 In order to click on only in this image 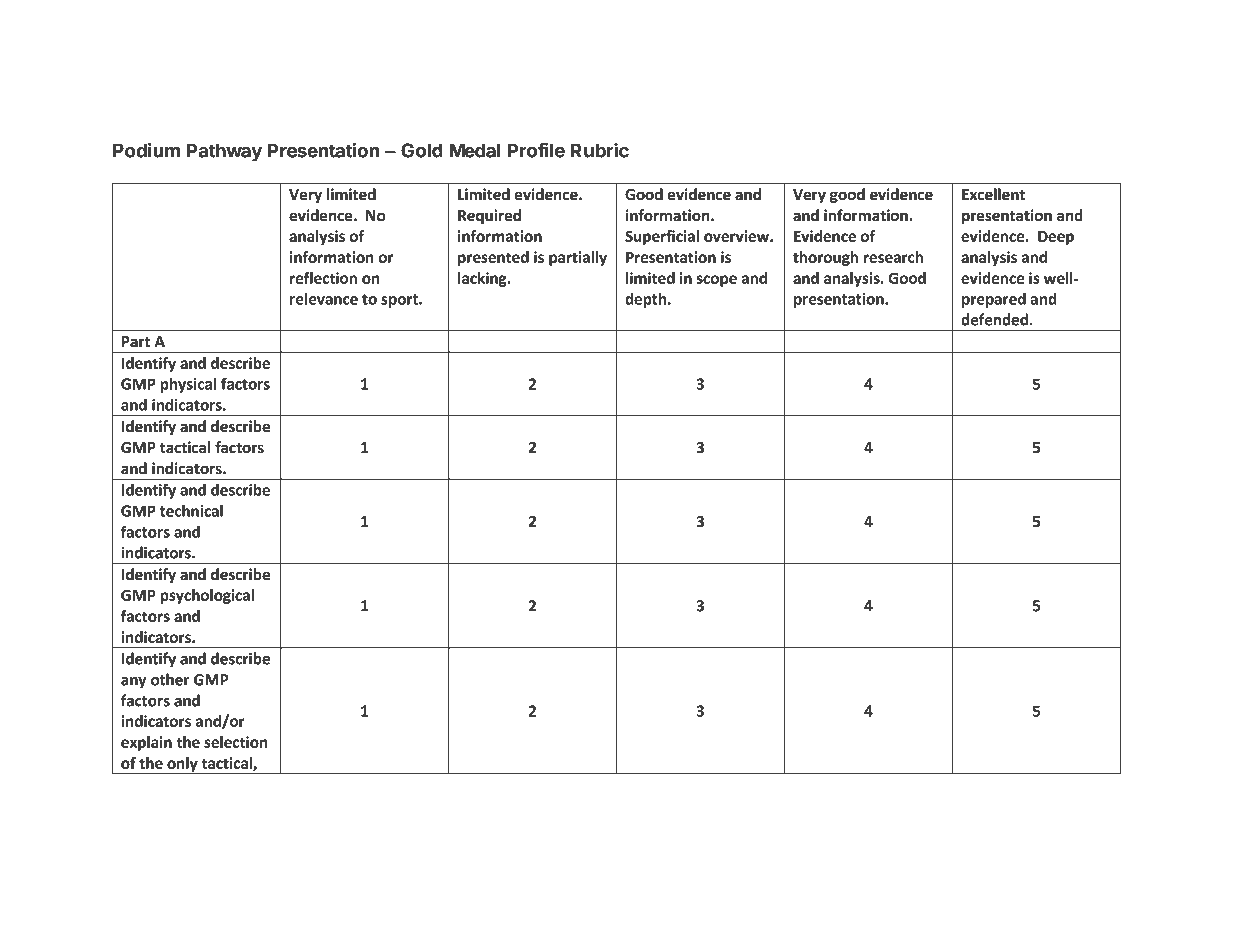, I will do `click(182, 765)`.
